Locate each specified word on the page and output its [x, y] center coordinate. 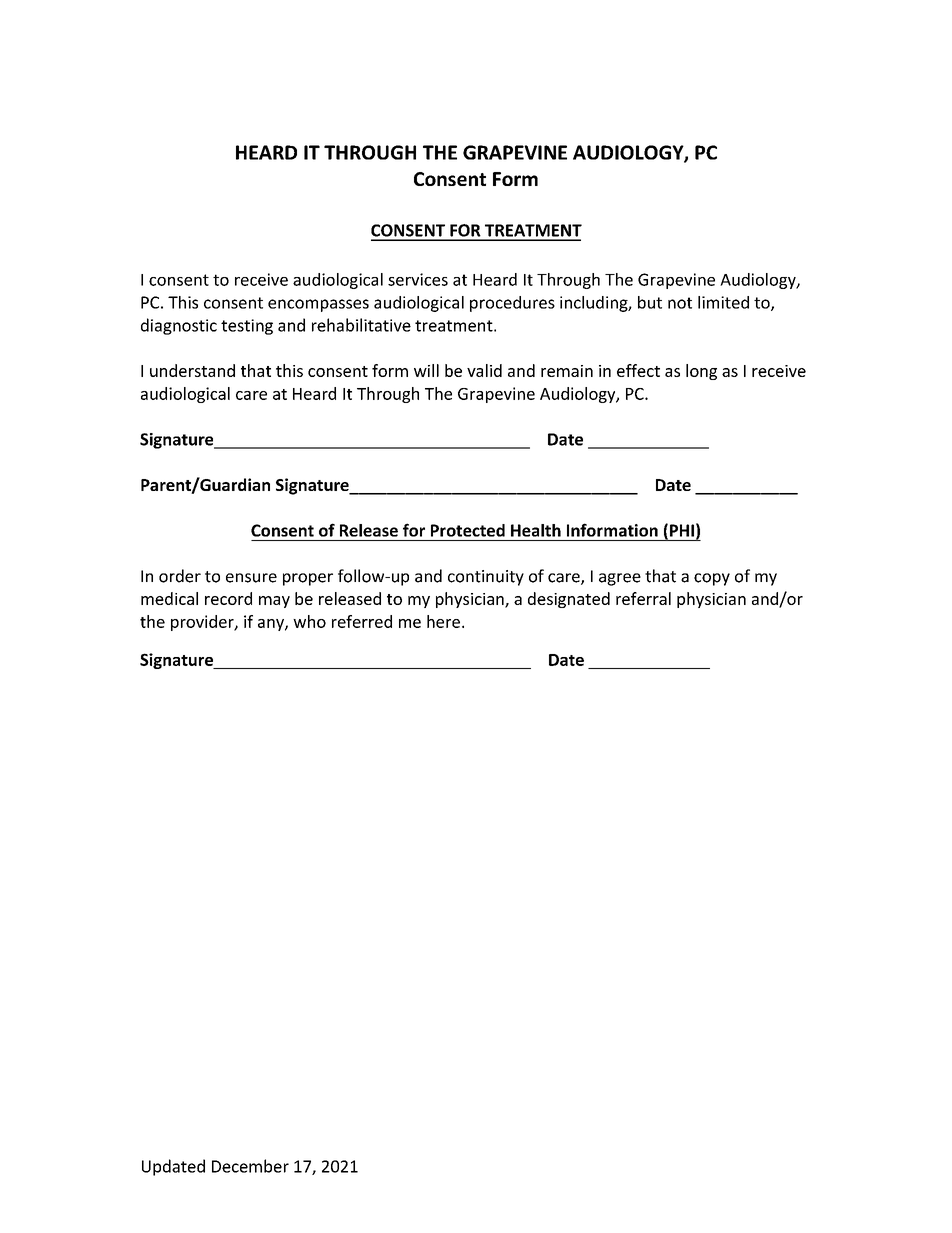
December [250, 1166]
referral [643, 598]
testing [247, 327]
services [418, 279]
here [443, 621]
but [650, 302]
